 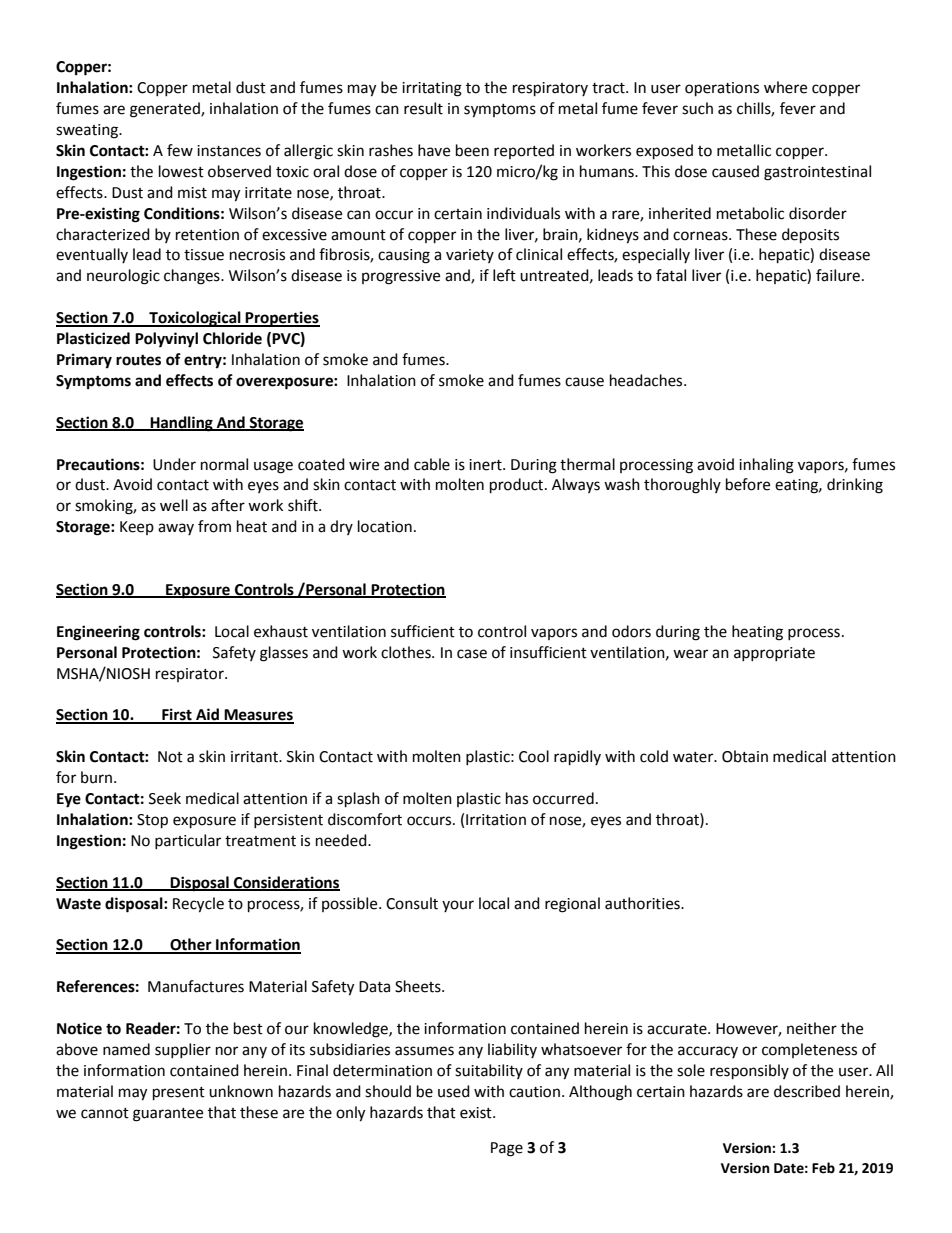 I want to click on generated, so click(x=166, y=110).
